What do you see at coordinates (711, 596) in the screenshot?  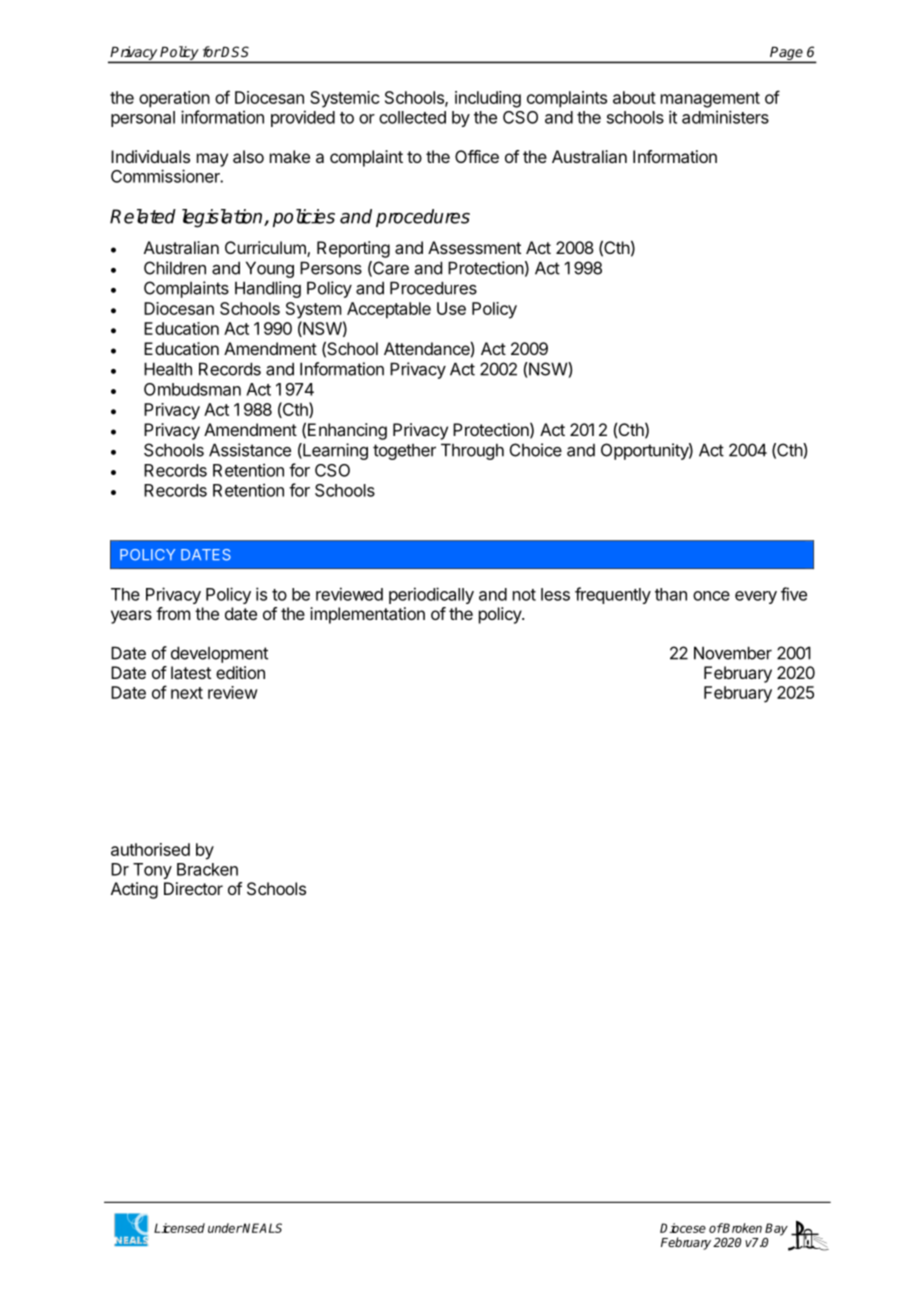 I see `once` at bounding box center [711, 596].
